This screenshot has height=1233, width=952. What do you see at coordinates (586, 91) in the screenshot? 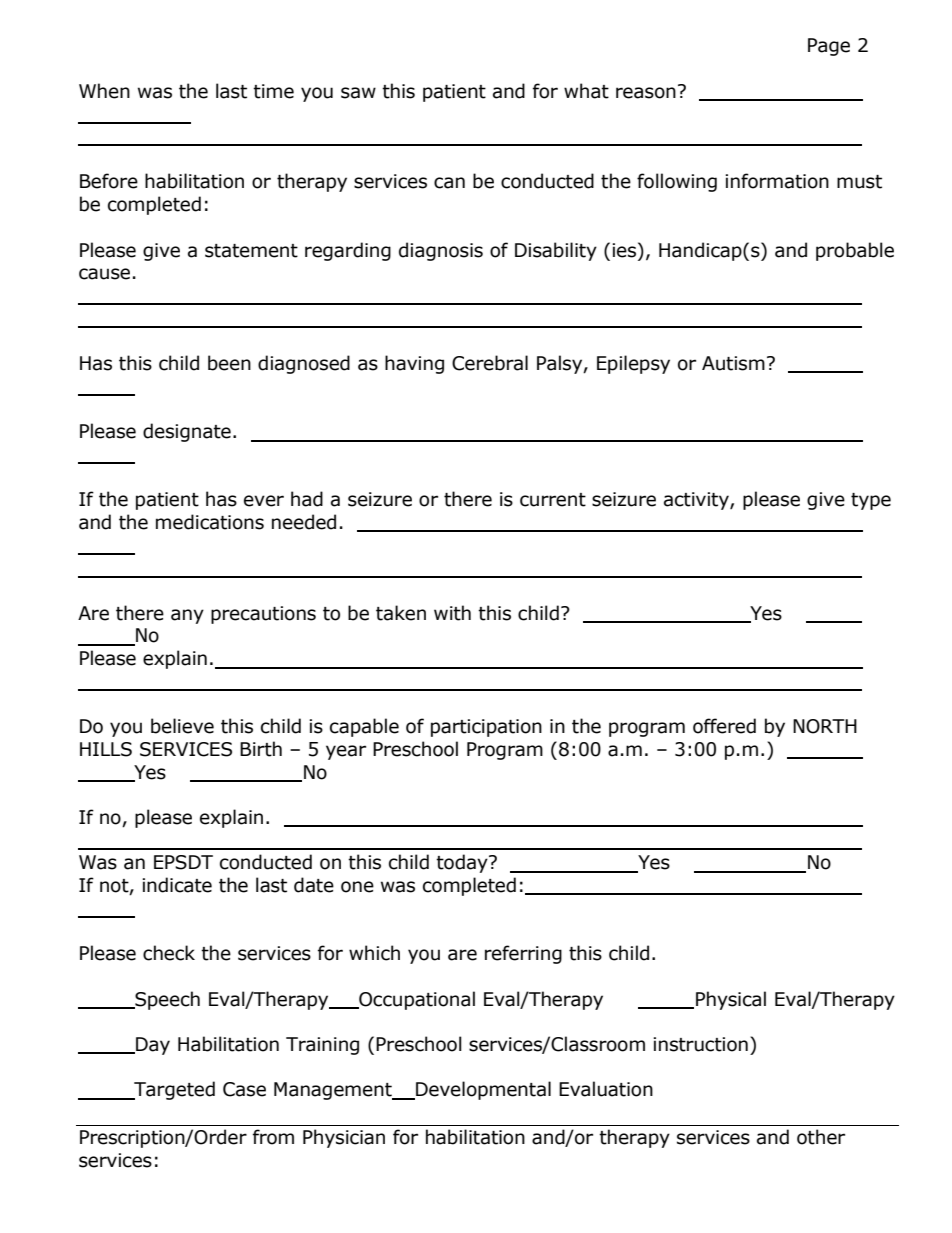
I see `what` at bounding box center [586, 91].
